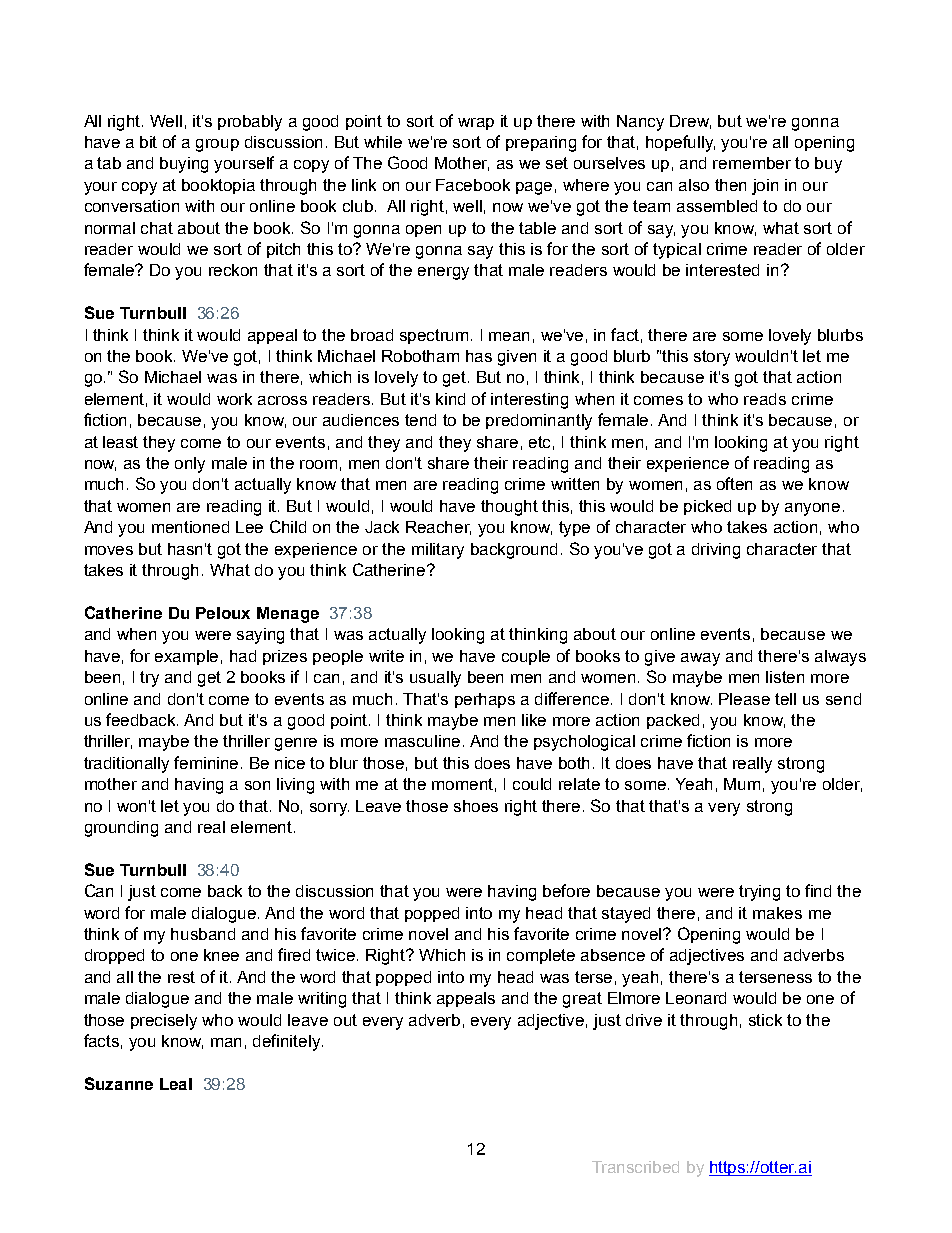 The image size is (952, 1233). What do you see at coordinates (752, 163) in the document?
I see `remember` at bounding box center [752, 163].
